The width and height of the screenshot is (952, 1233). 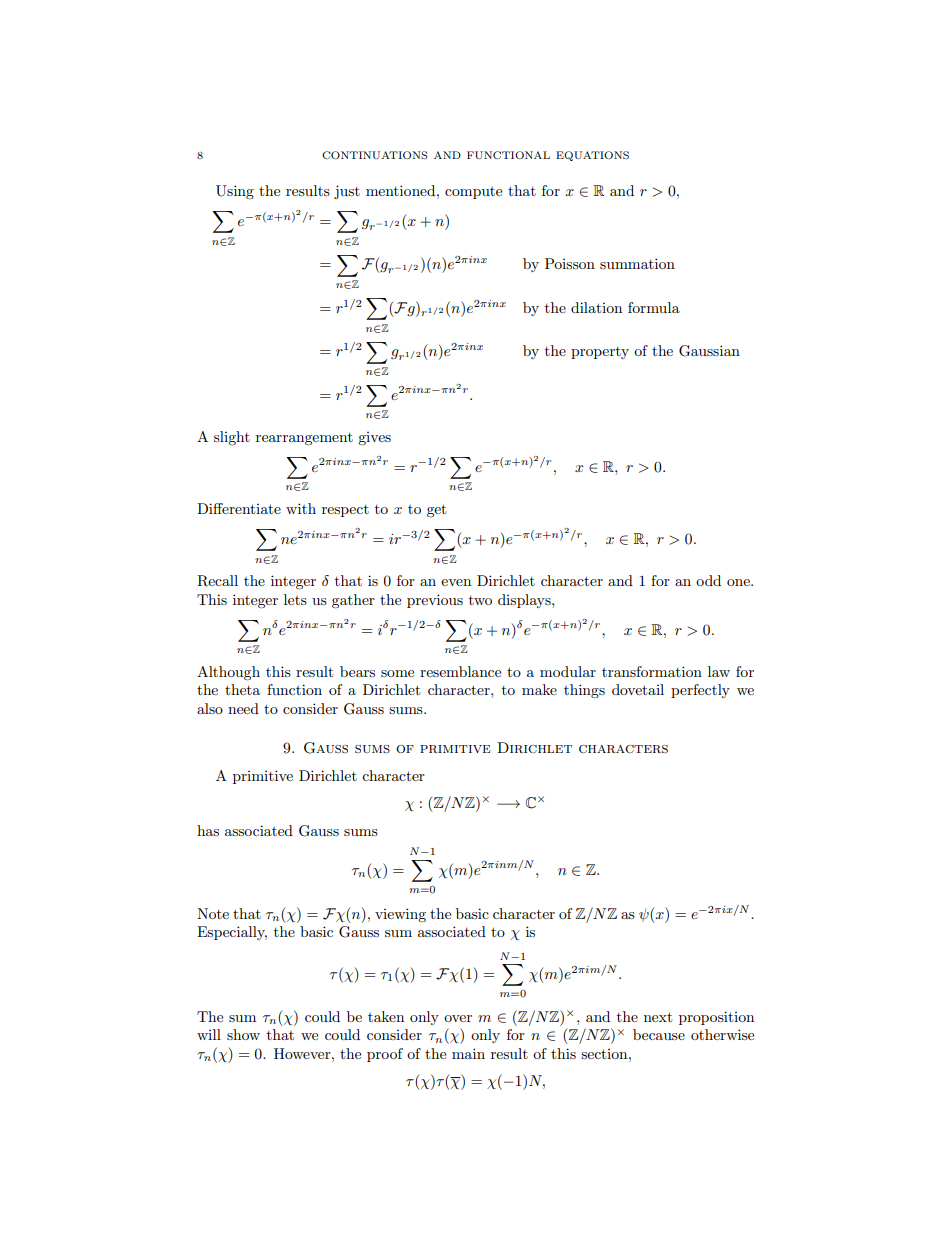 I want to click on compute, so click(x=473, y=193).
